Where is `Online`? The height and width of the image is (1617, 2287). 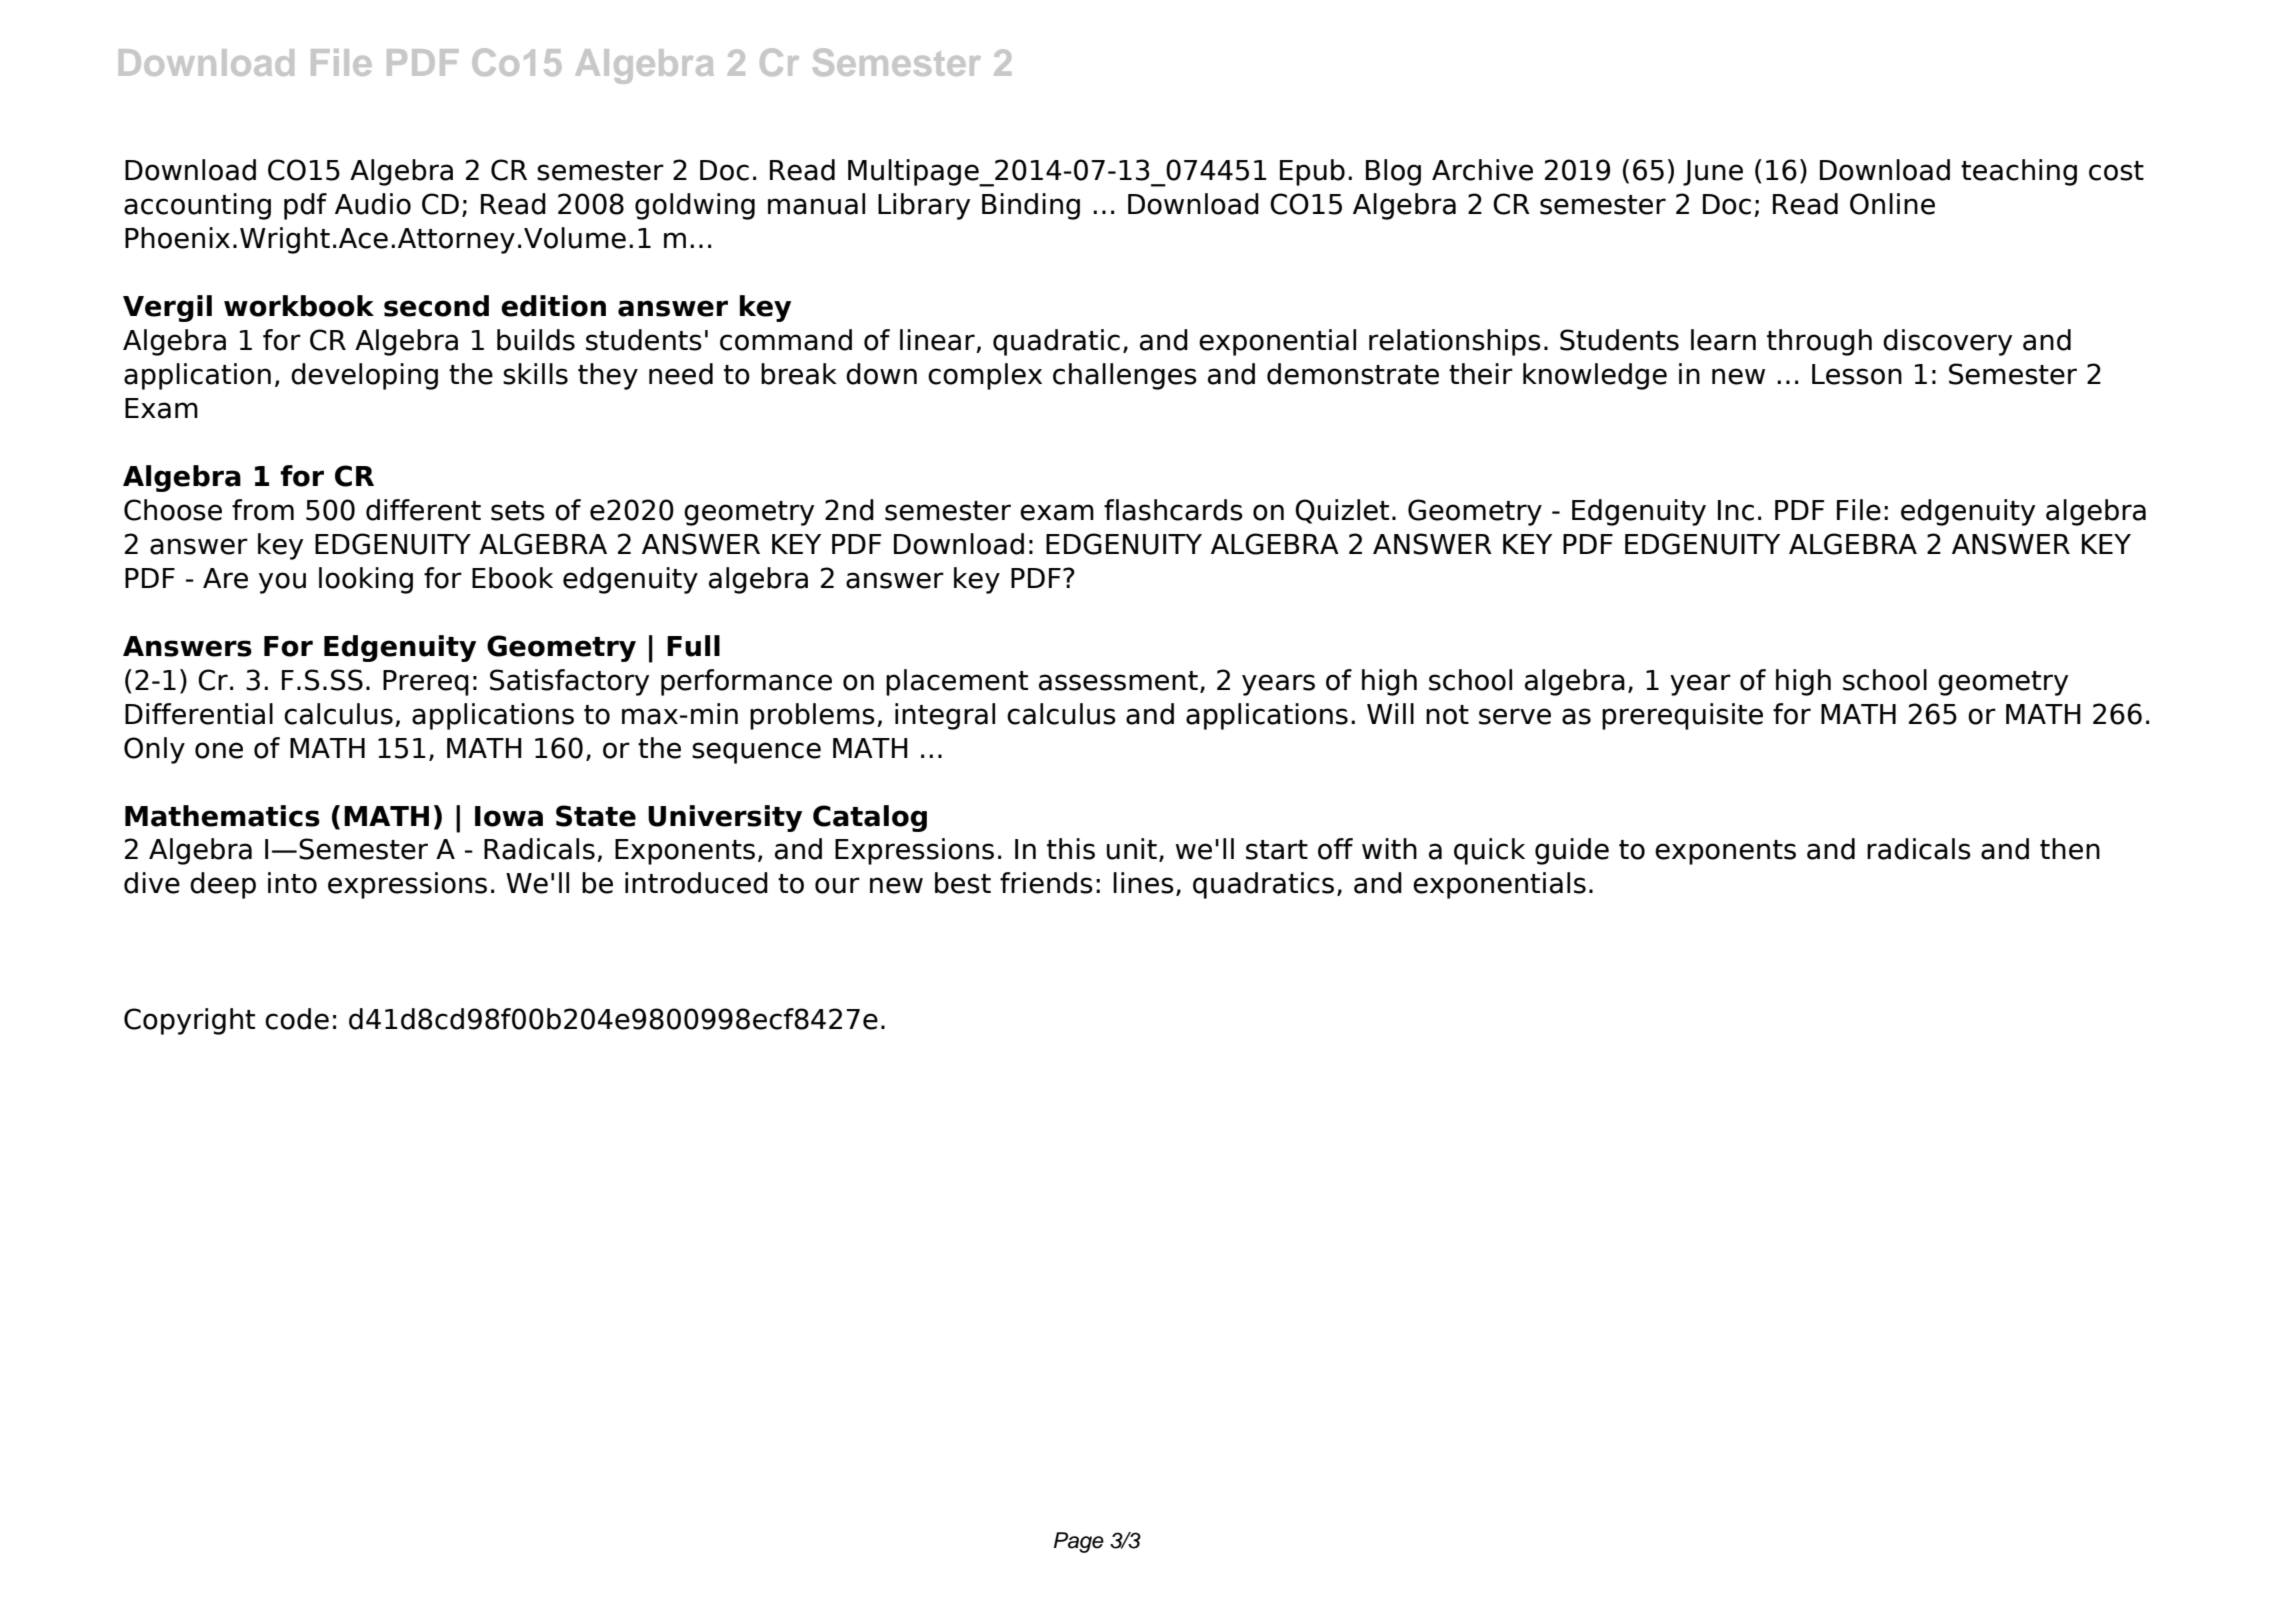 Online is located at coordinates (1892, 204).
